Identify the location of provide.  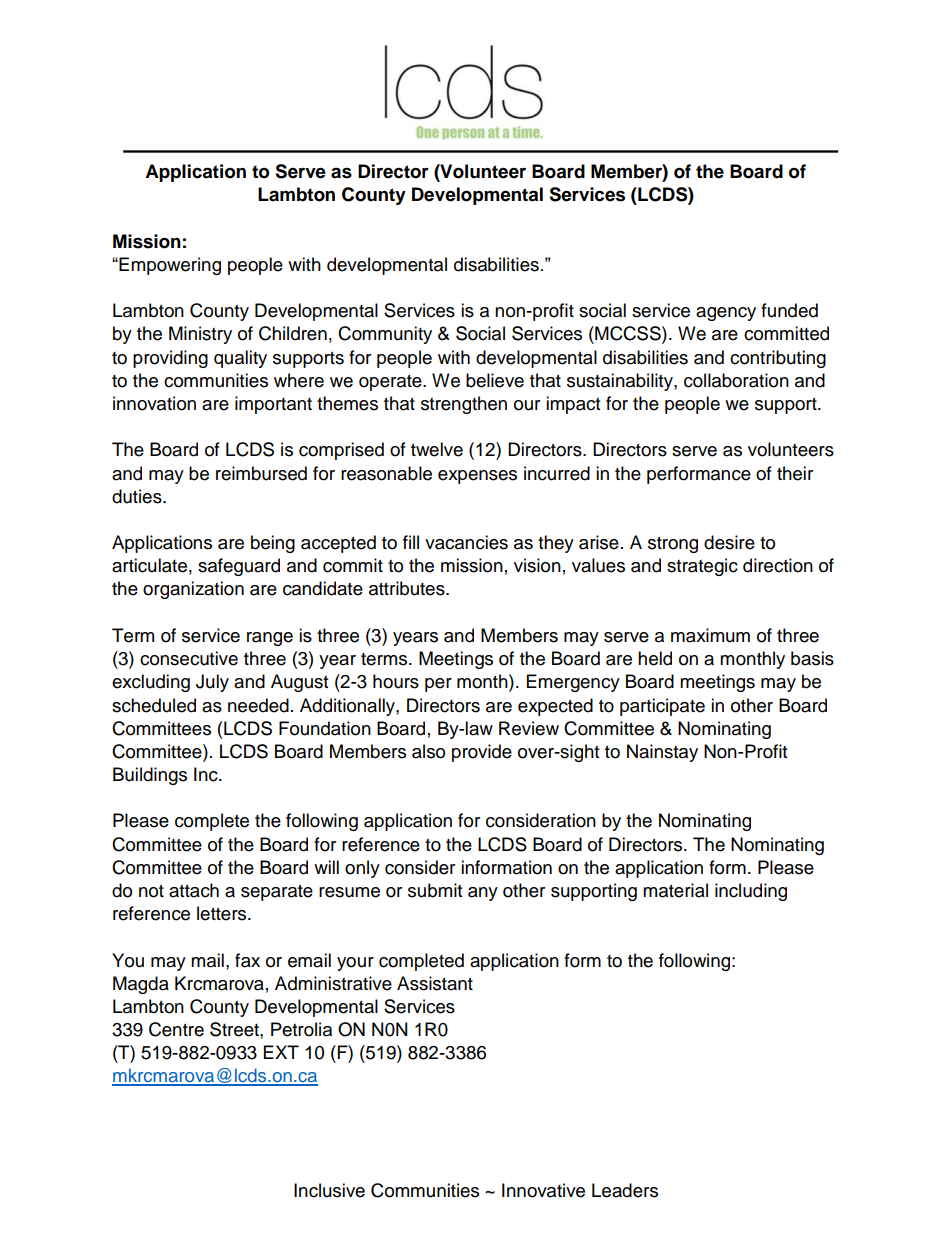
(482, 753).
